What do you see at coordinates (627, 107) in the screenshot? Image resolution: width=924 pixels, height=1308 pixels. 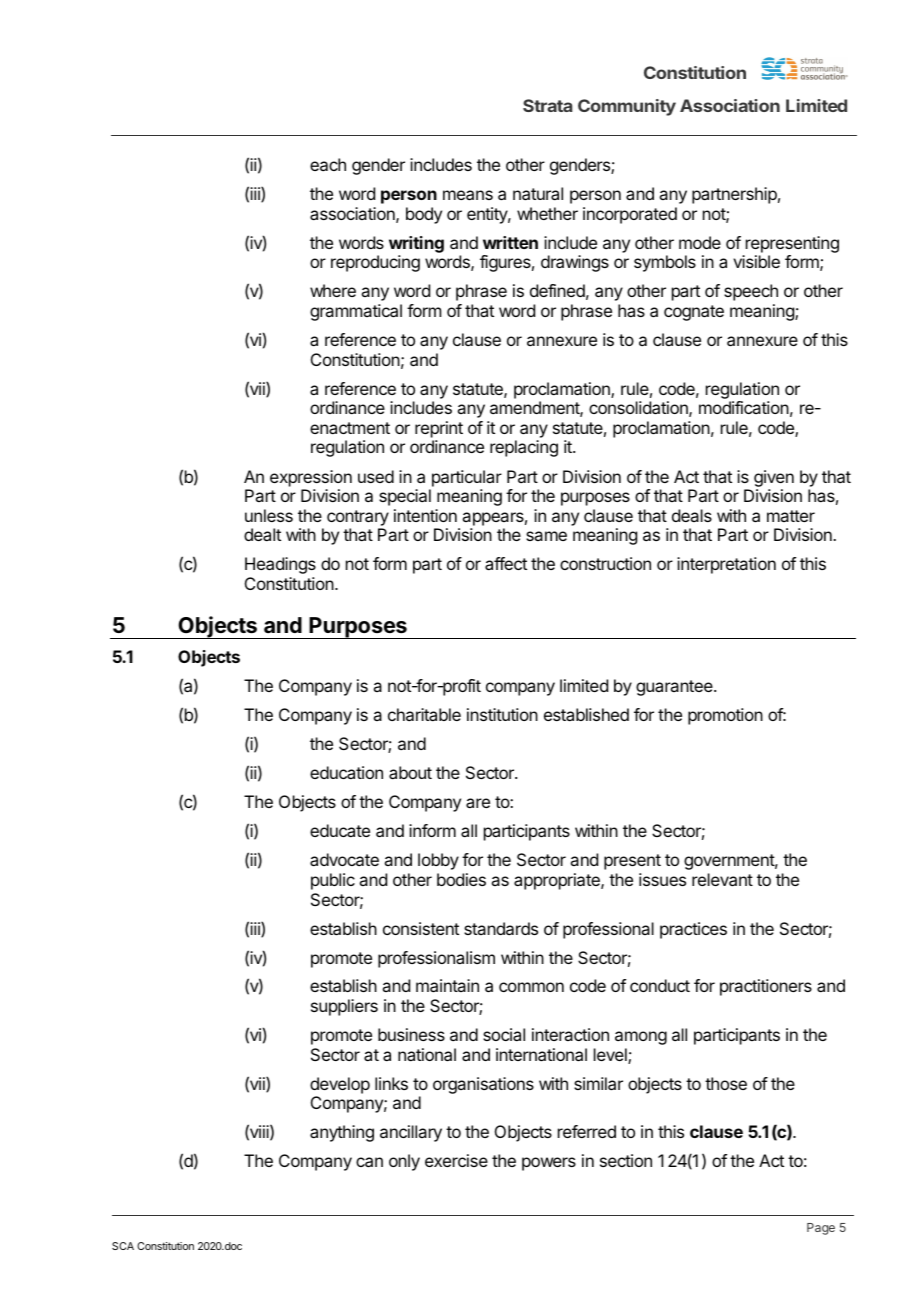 I see `Community` at bounding box center [627, 107].
